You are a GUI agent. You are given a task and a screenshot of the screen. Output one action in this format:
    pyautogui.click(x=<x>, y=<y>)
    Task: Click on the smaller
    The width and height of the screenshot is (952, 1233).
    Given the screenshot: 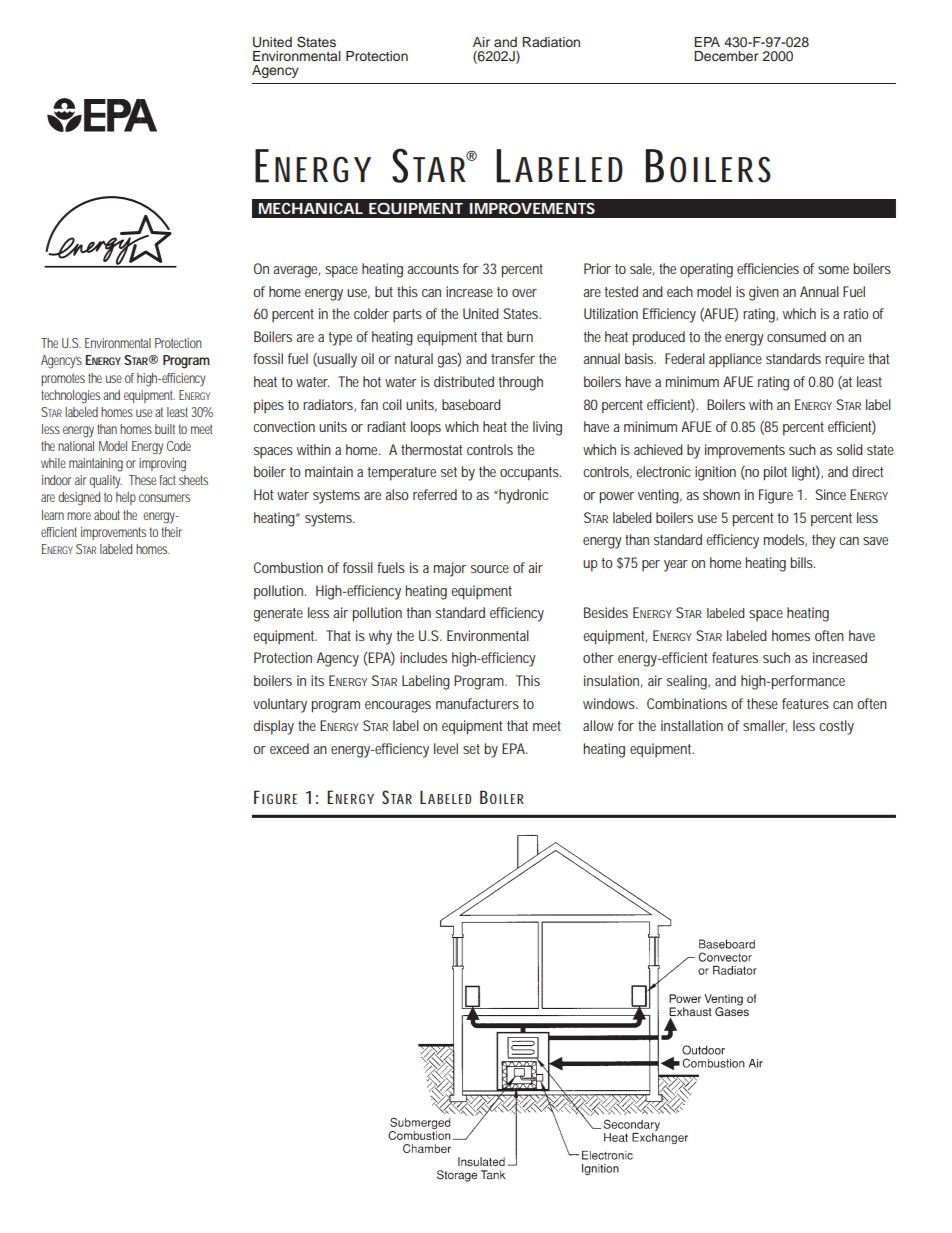 What is the action you would take?
    pyautogui.click(x=765, y=726)
